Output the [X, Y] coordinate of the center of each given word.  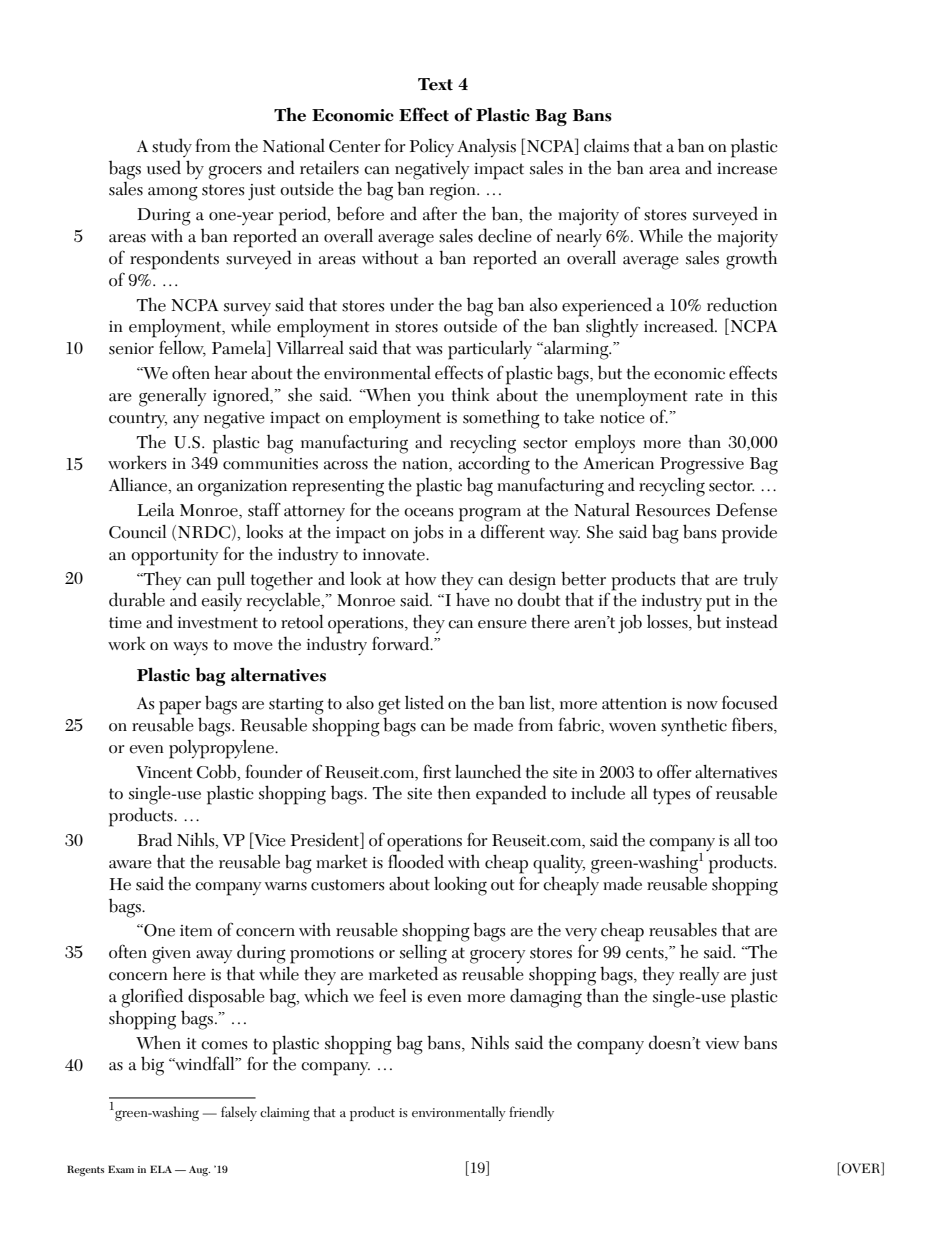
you [431, 400]
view [722, 1044]
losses [668, 622]
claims [606, 146]
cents [646, 954]
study [172, 147]
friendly [531, 1113]
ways [190, 649]
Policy [432, 148]
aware [130, 864]
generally [172, 397]
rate [709, 396]
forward [402, 643]
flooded [416, 861]
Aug [199, 1171]
